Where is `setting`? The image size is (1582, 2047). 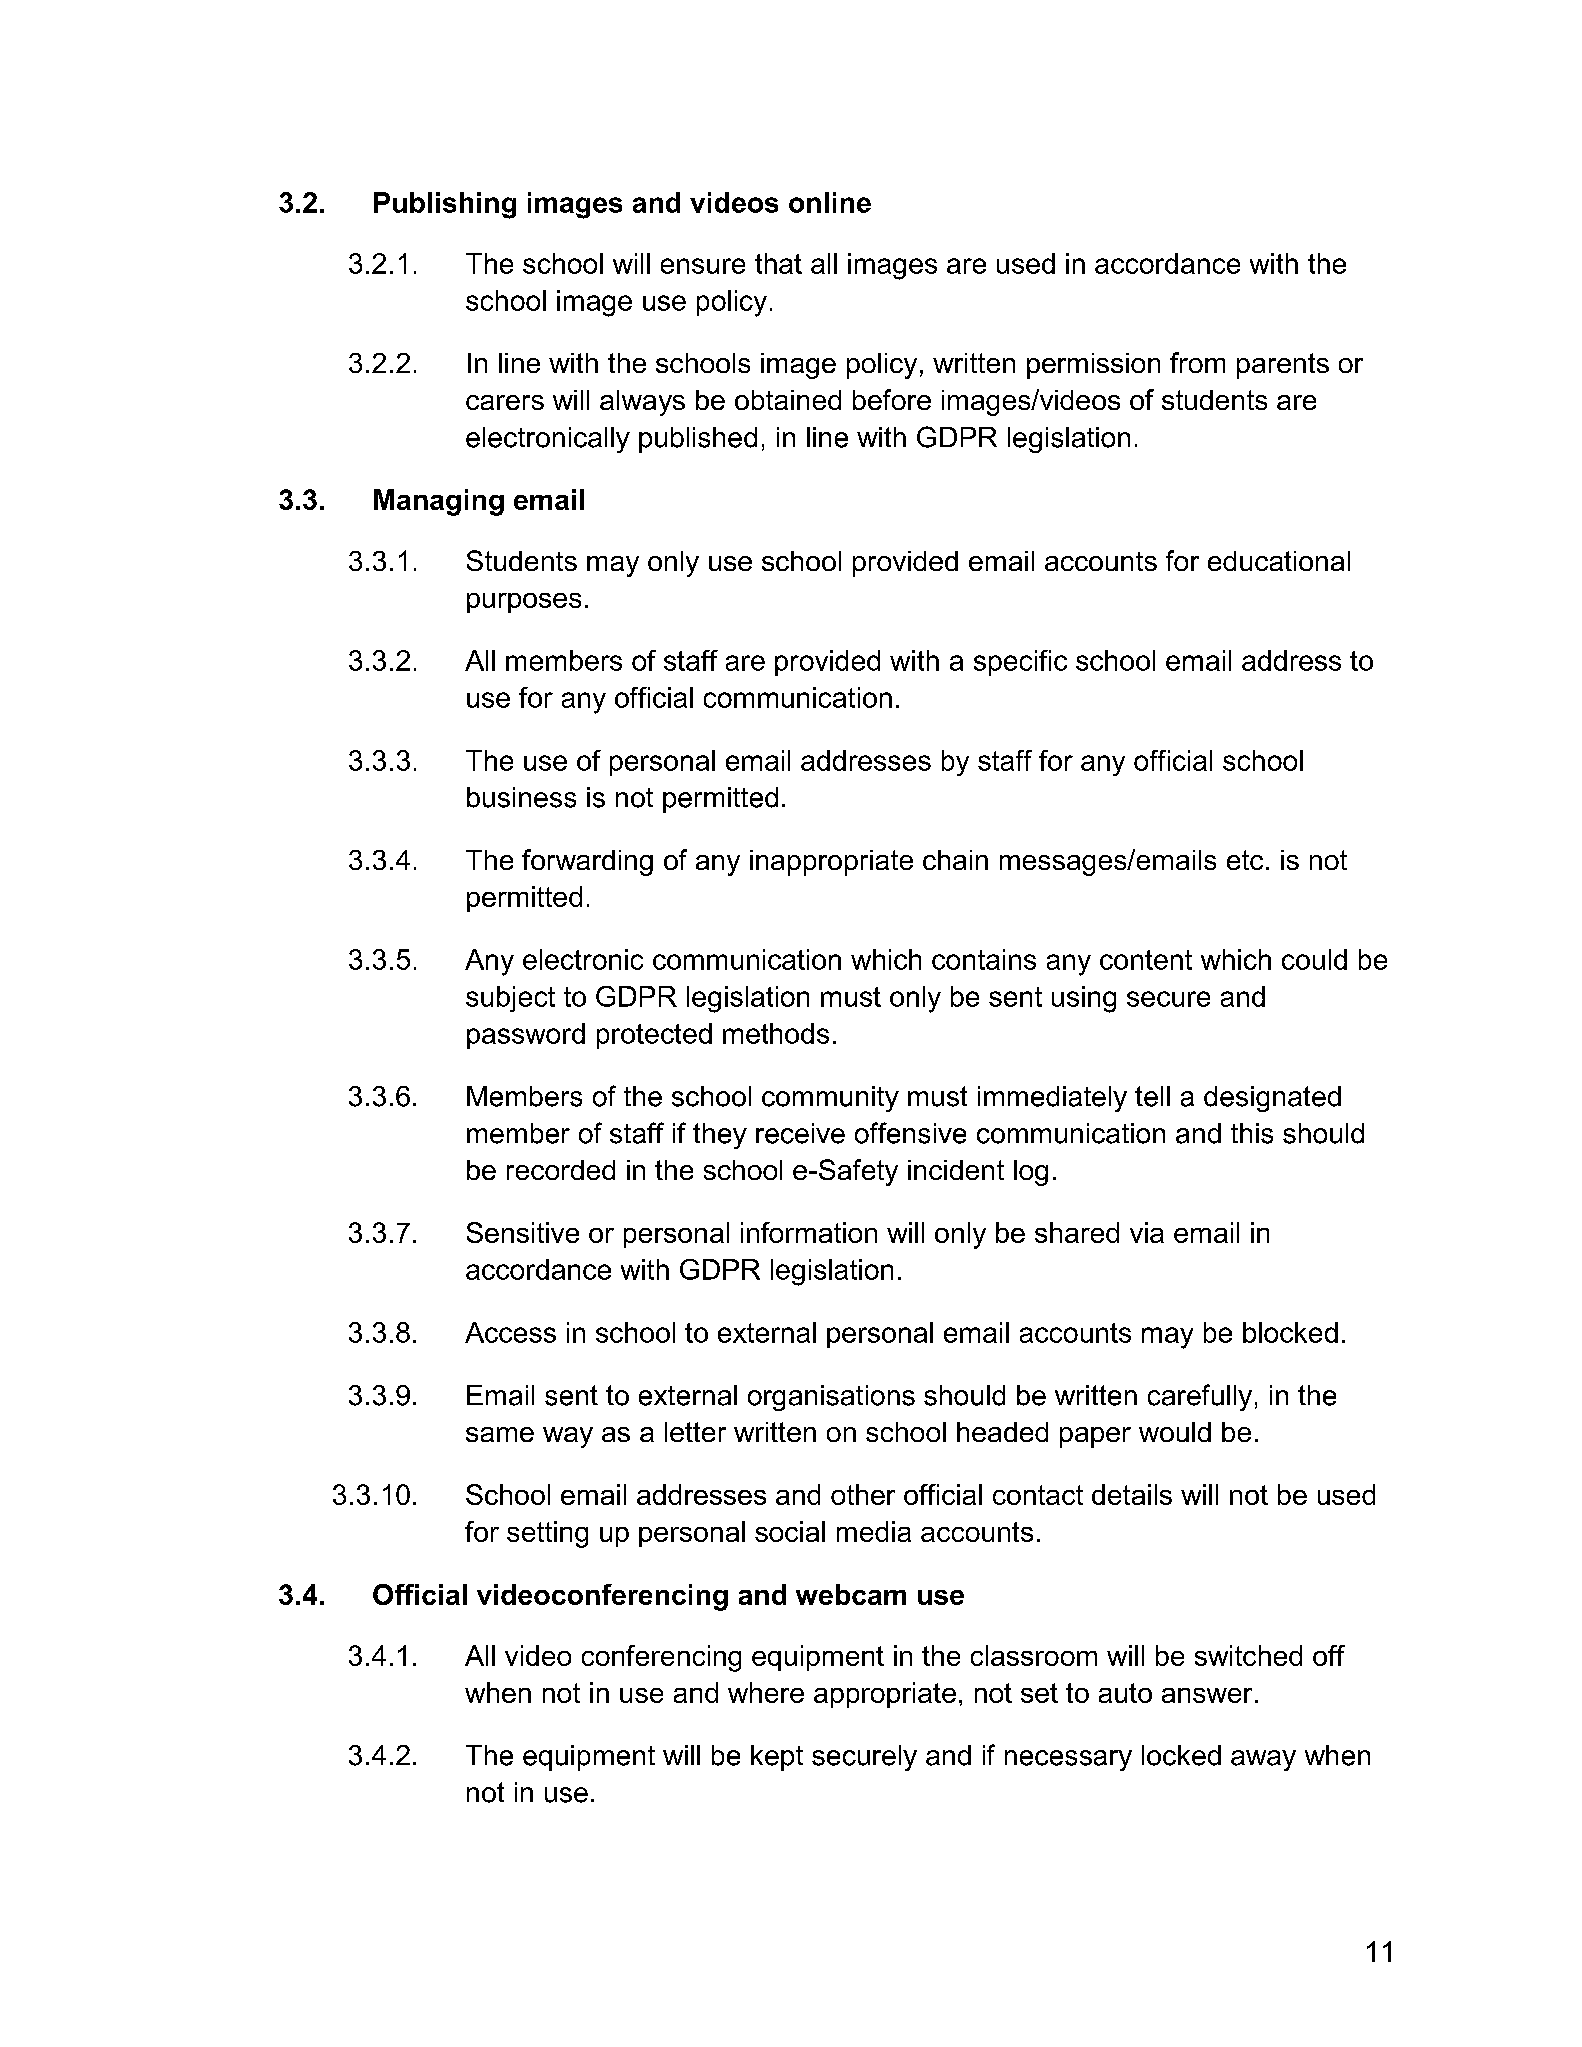
setting is located at coordinates (547, 1534).
